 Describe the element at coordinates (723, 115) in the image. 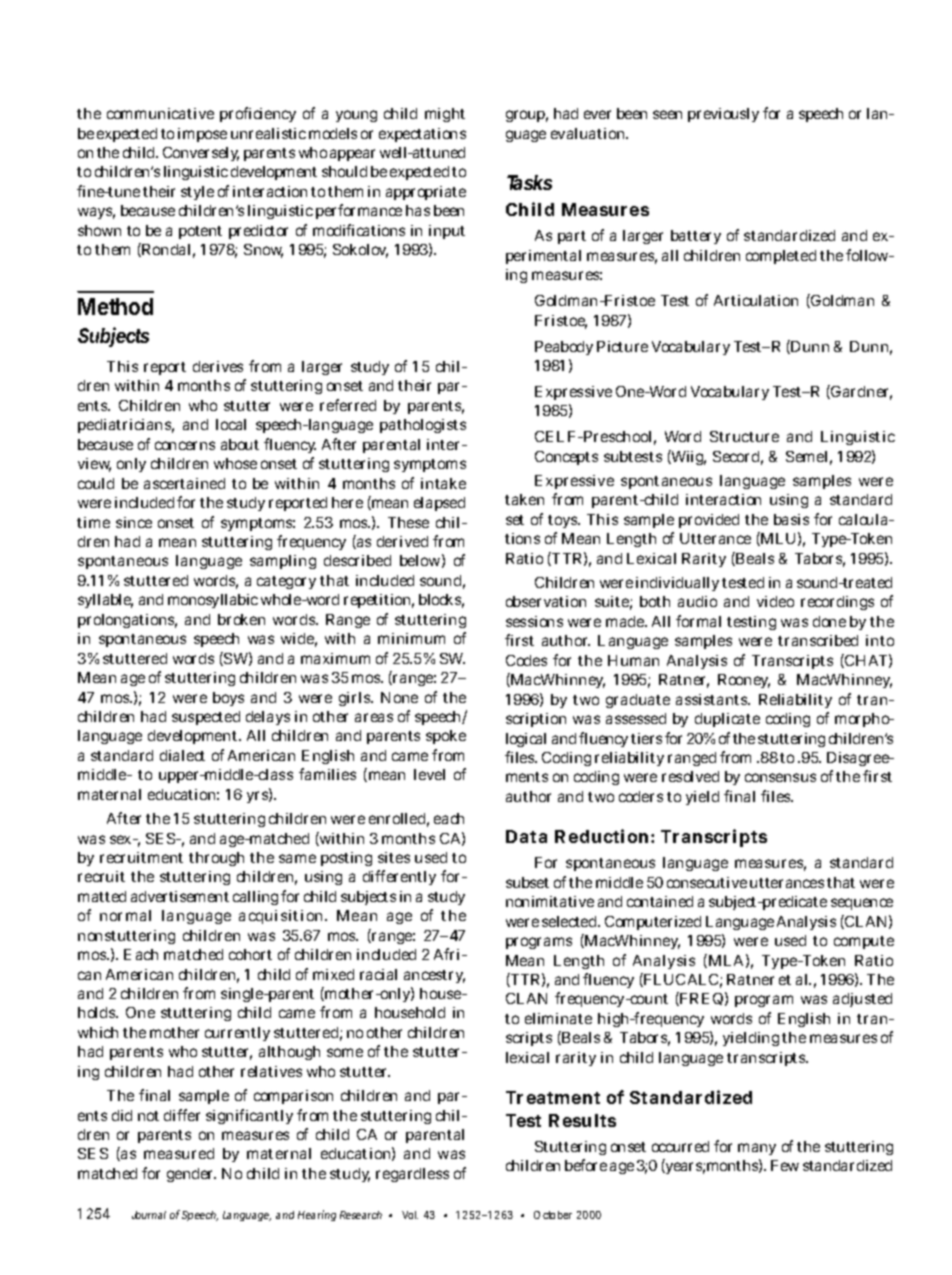

I see `previously` at that location.
